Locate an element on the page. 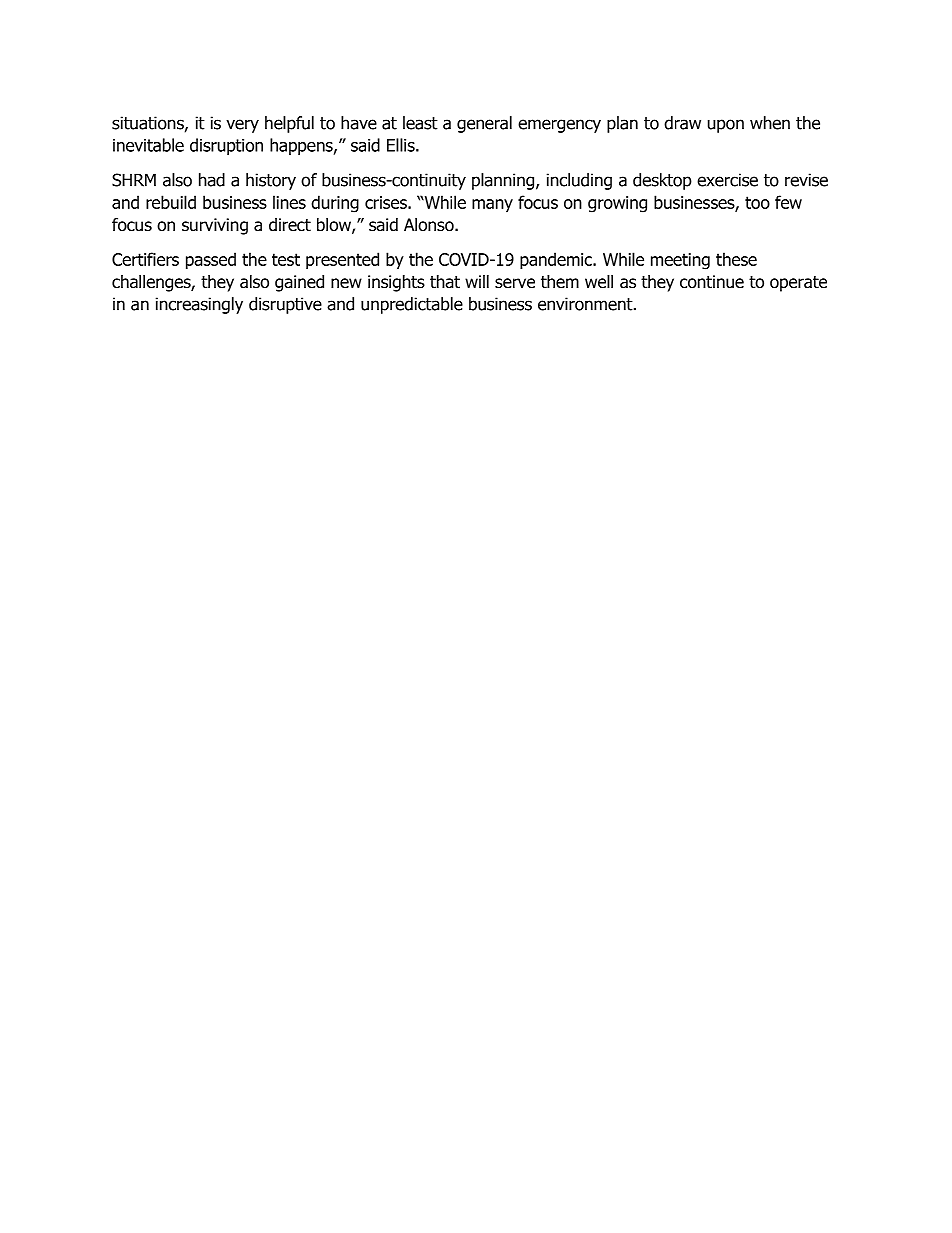 This image has width=952, height=1233. increasingly is located at coordinates (199, 305).
